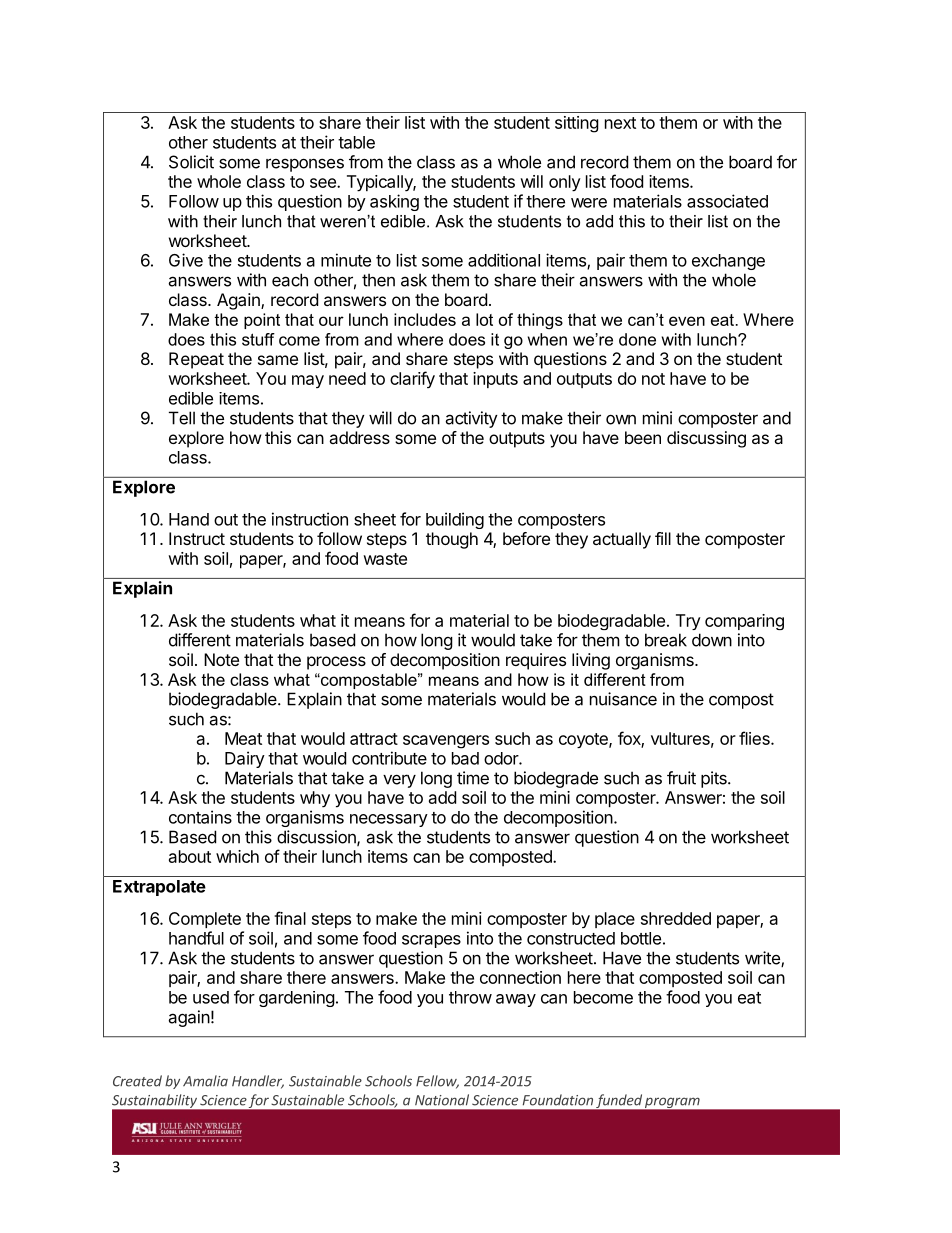 This screenshot has height=1233, width=952. Describe the element at coordinates (191, 162) in the screenshot. I see `Solicit` at that location.
